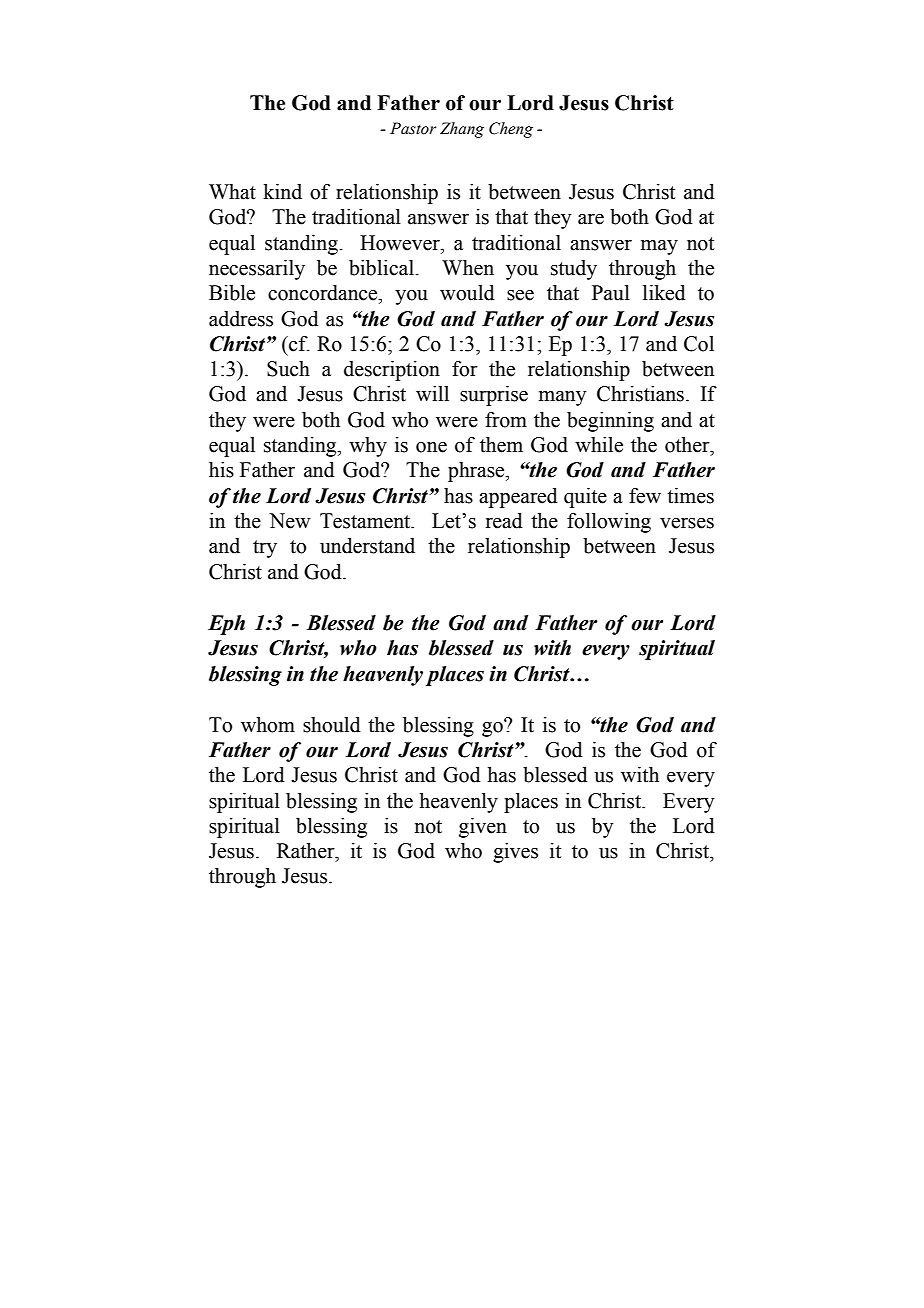 The height and width of the screenshot is (1308, 924). I want to click on may, so click(659, 247).
